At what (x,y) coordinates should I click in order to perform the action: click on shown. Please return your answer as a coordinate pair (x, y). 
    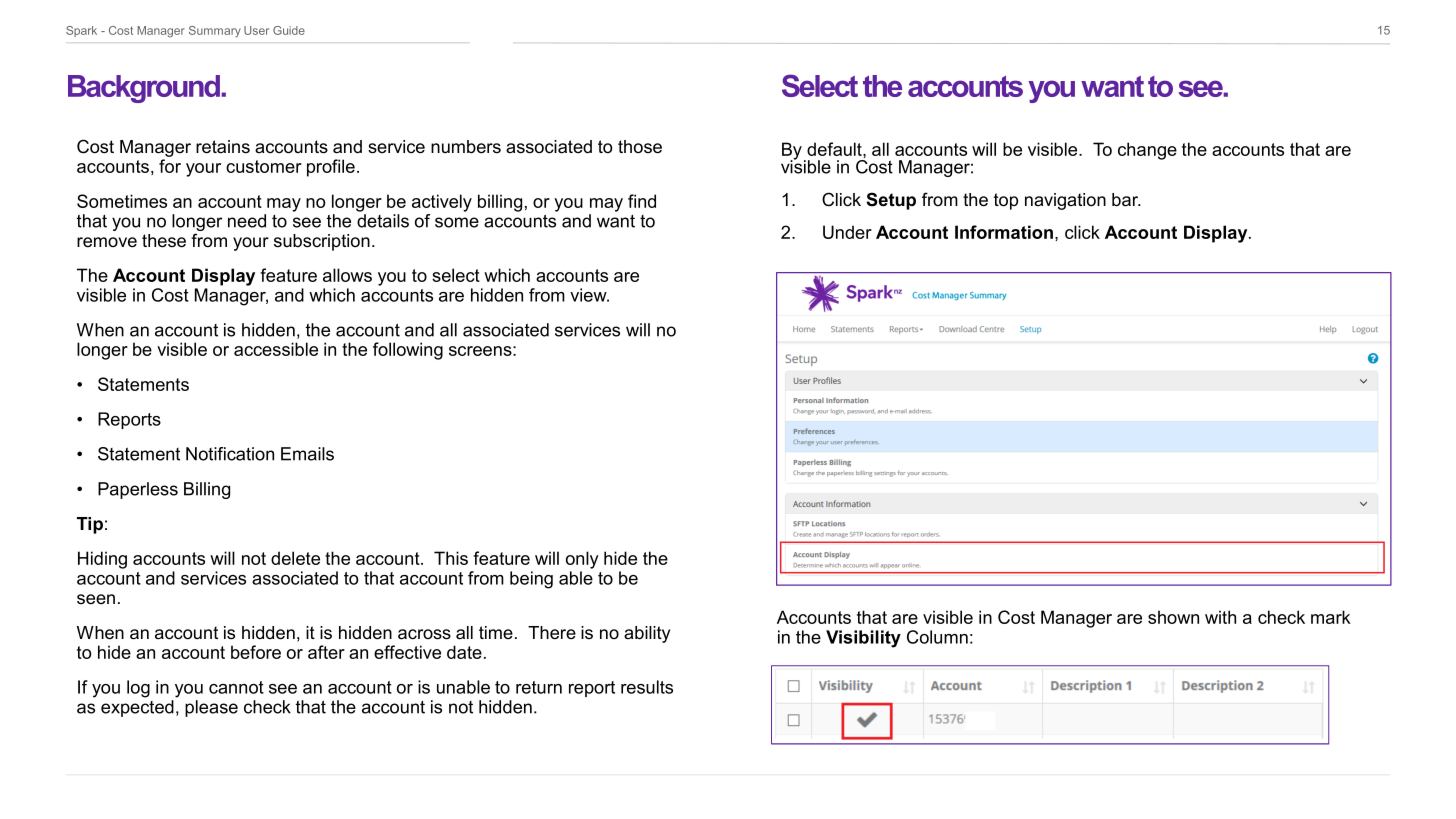
    Looking at the image, I should click on (1173, 617).
